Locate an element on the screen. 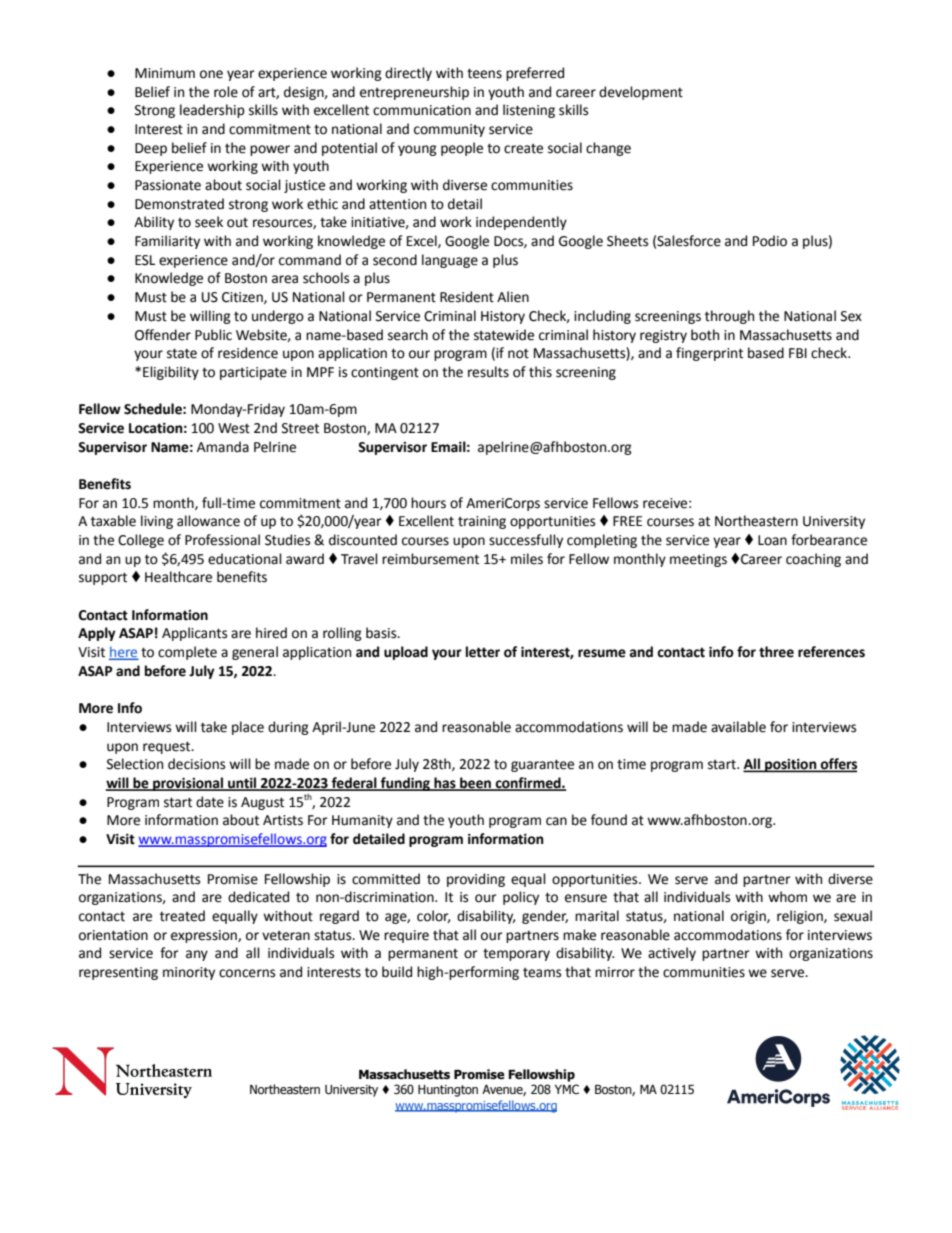  Huntington is located at coordinates (448, 1091).
